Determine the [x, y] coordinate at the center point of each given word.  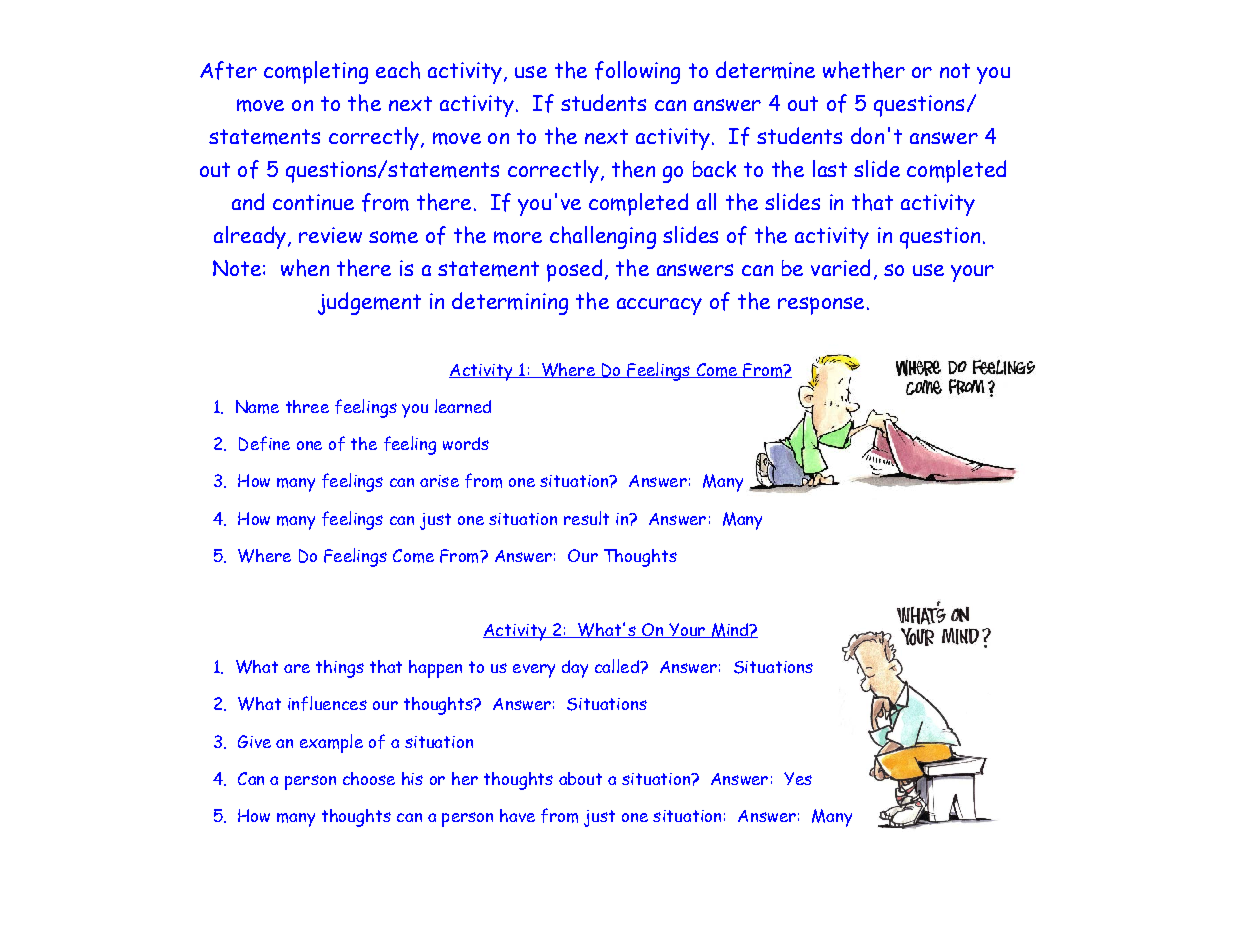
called [618, 666]
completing [316, 72]
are [297, 668]
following [637, 72]
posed [574, 270]
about [580, 778]
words [466, 443]
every [534, 671]
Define [264, 443]
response [821, 306]
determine [765, 70]
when [305, 268]
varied [840, 267]
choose [369, 778]
